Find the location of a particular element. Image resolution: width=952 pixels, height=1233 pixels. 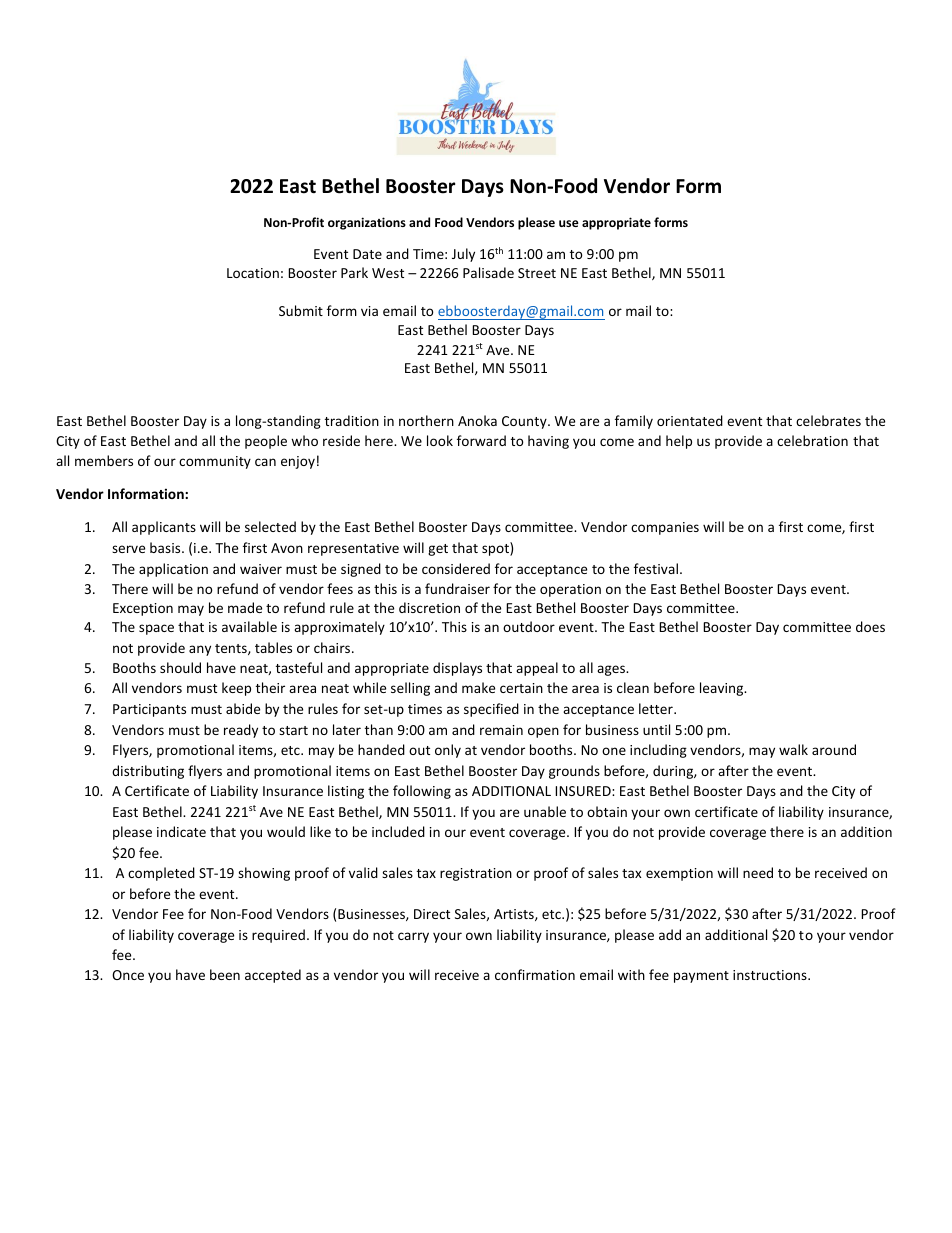

made is located at coordinates (245, 607).
